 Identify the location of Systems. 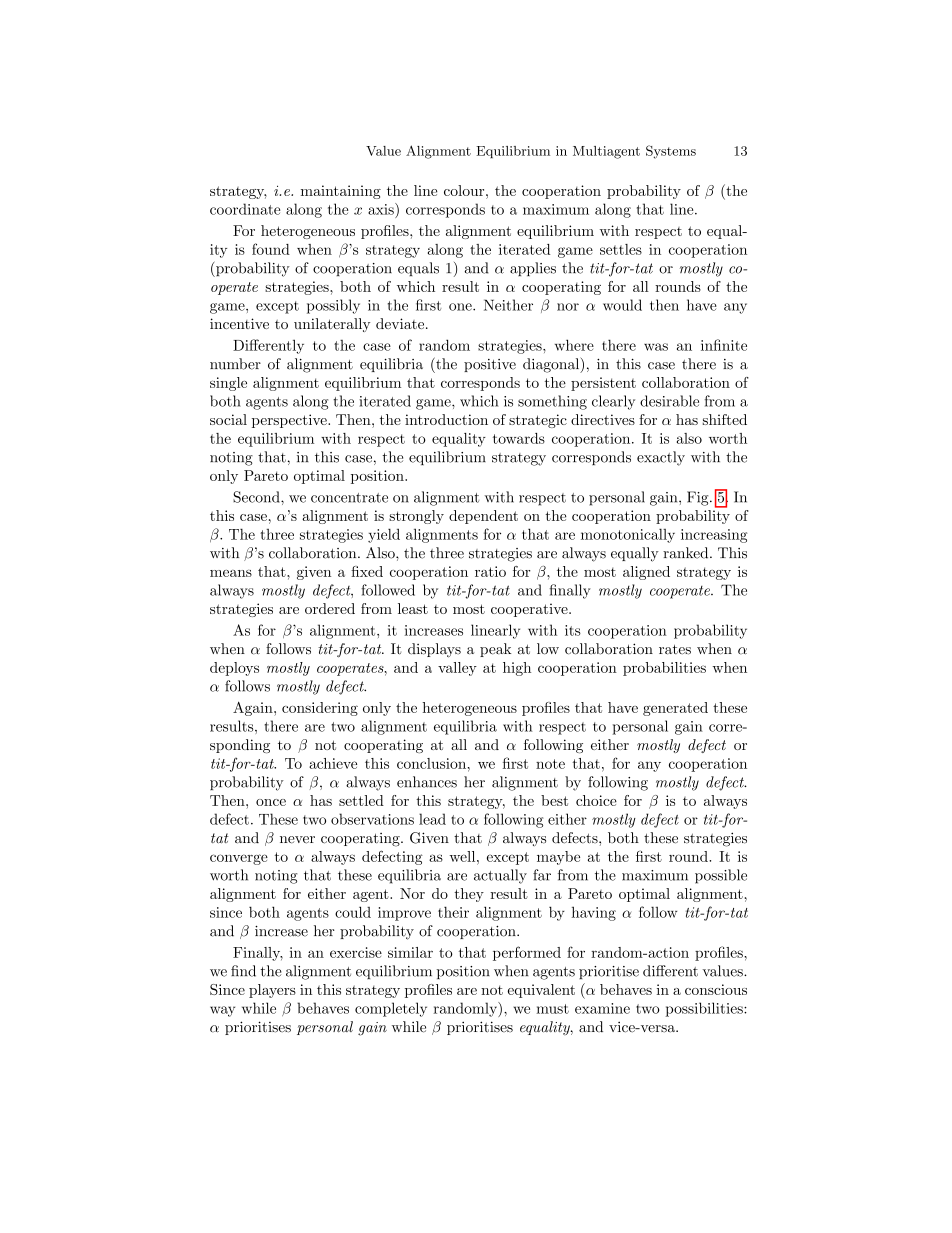
(671, 152).
